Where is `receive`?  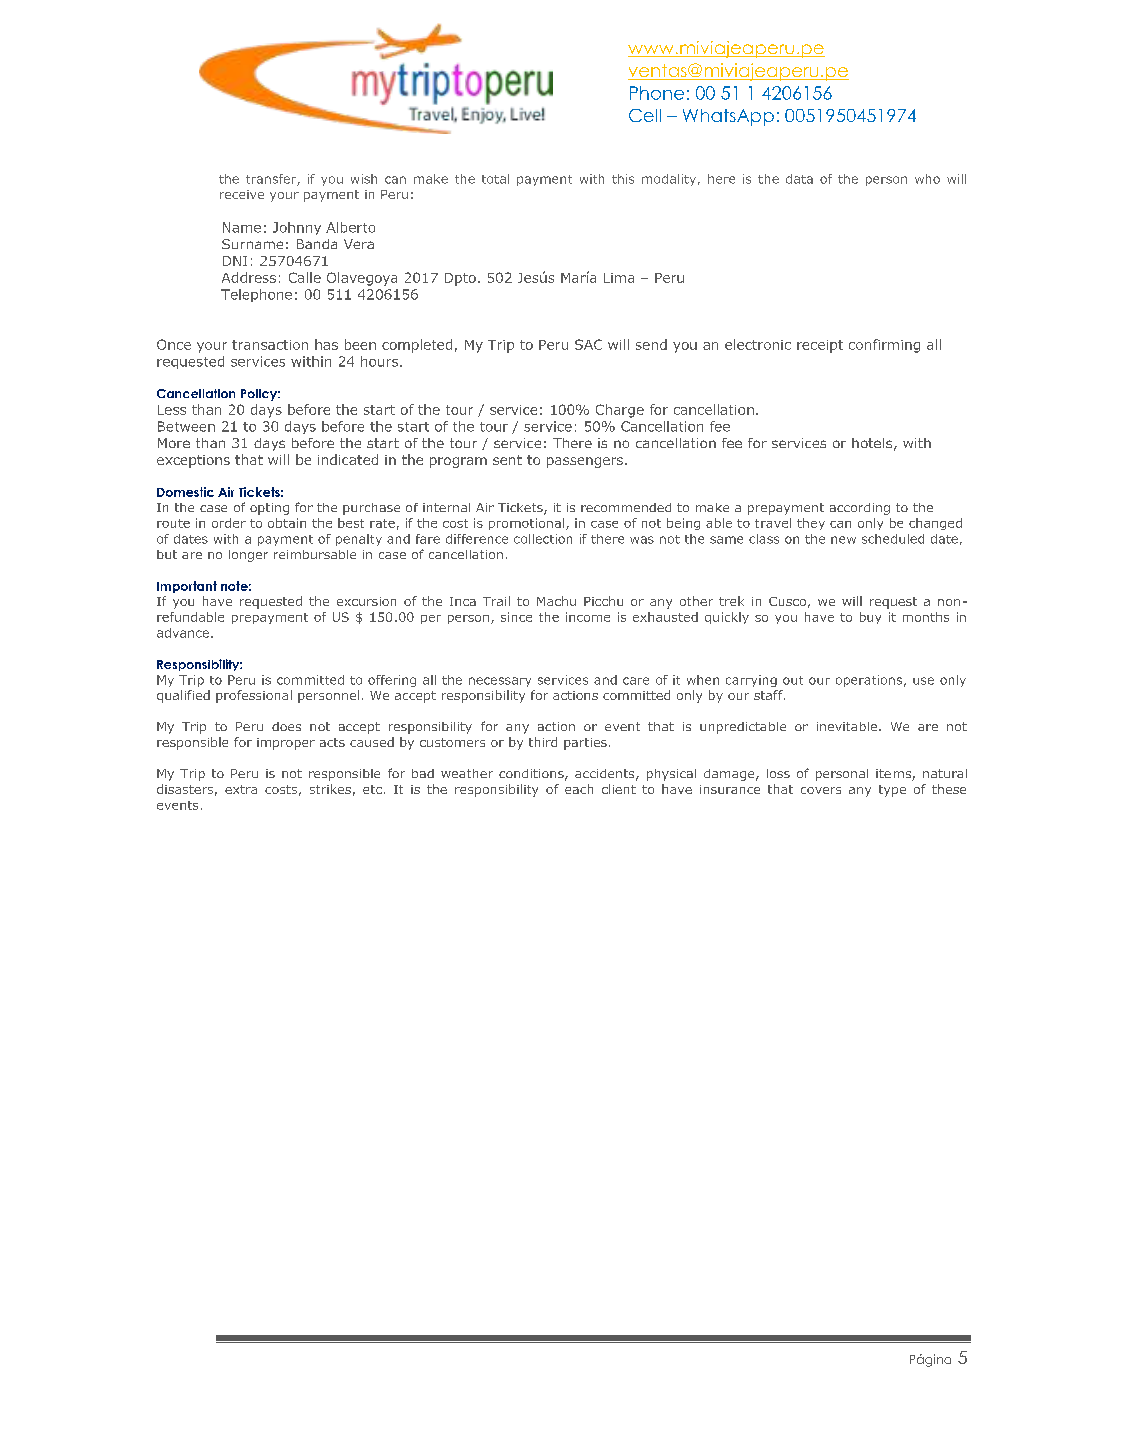
receive is located at coordinates (242, 194).
